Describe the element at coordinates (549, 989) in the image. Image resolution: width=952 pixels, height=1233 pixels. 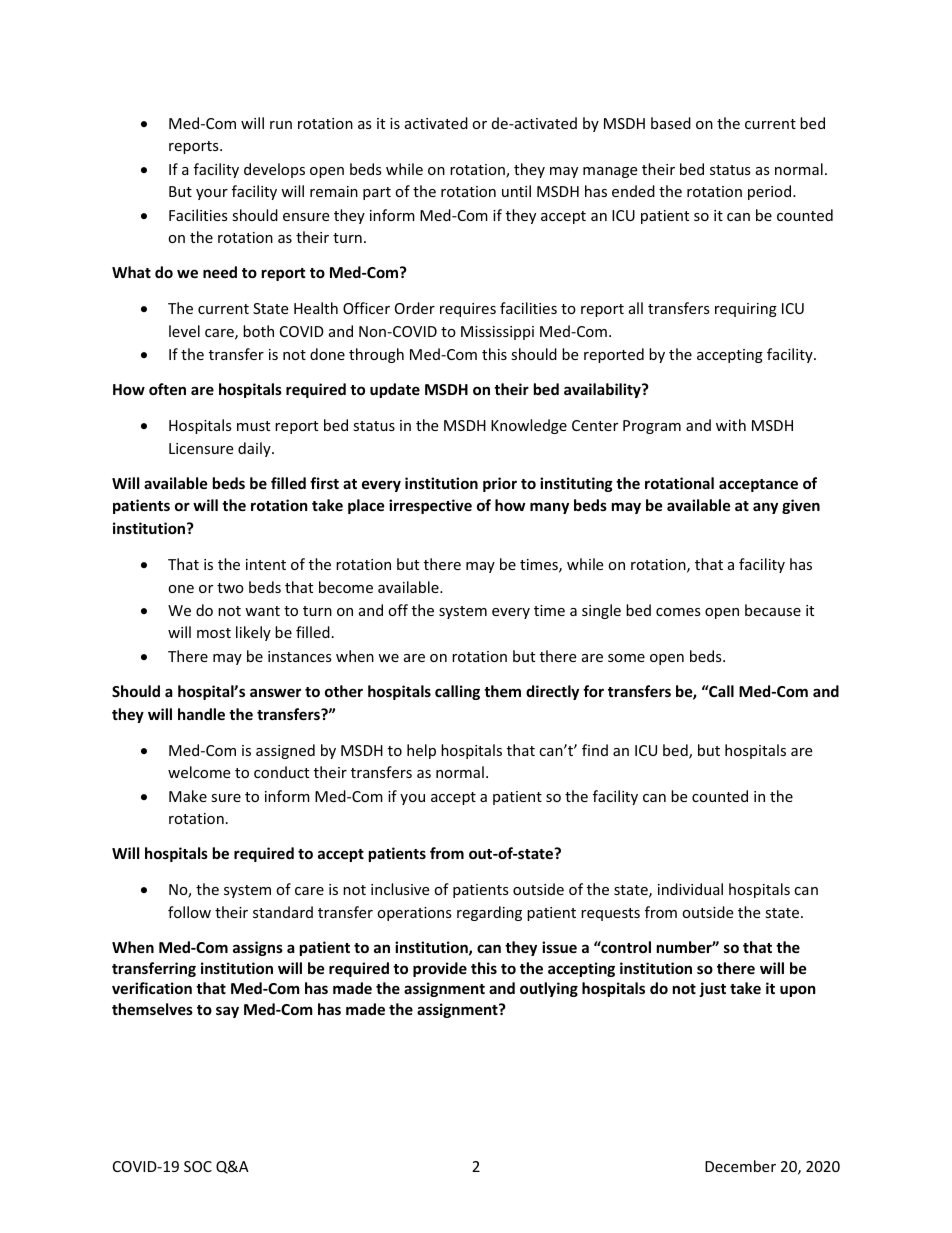
I see `outlying` at that location.
